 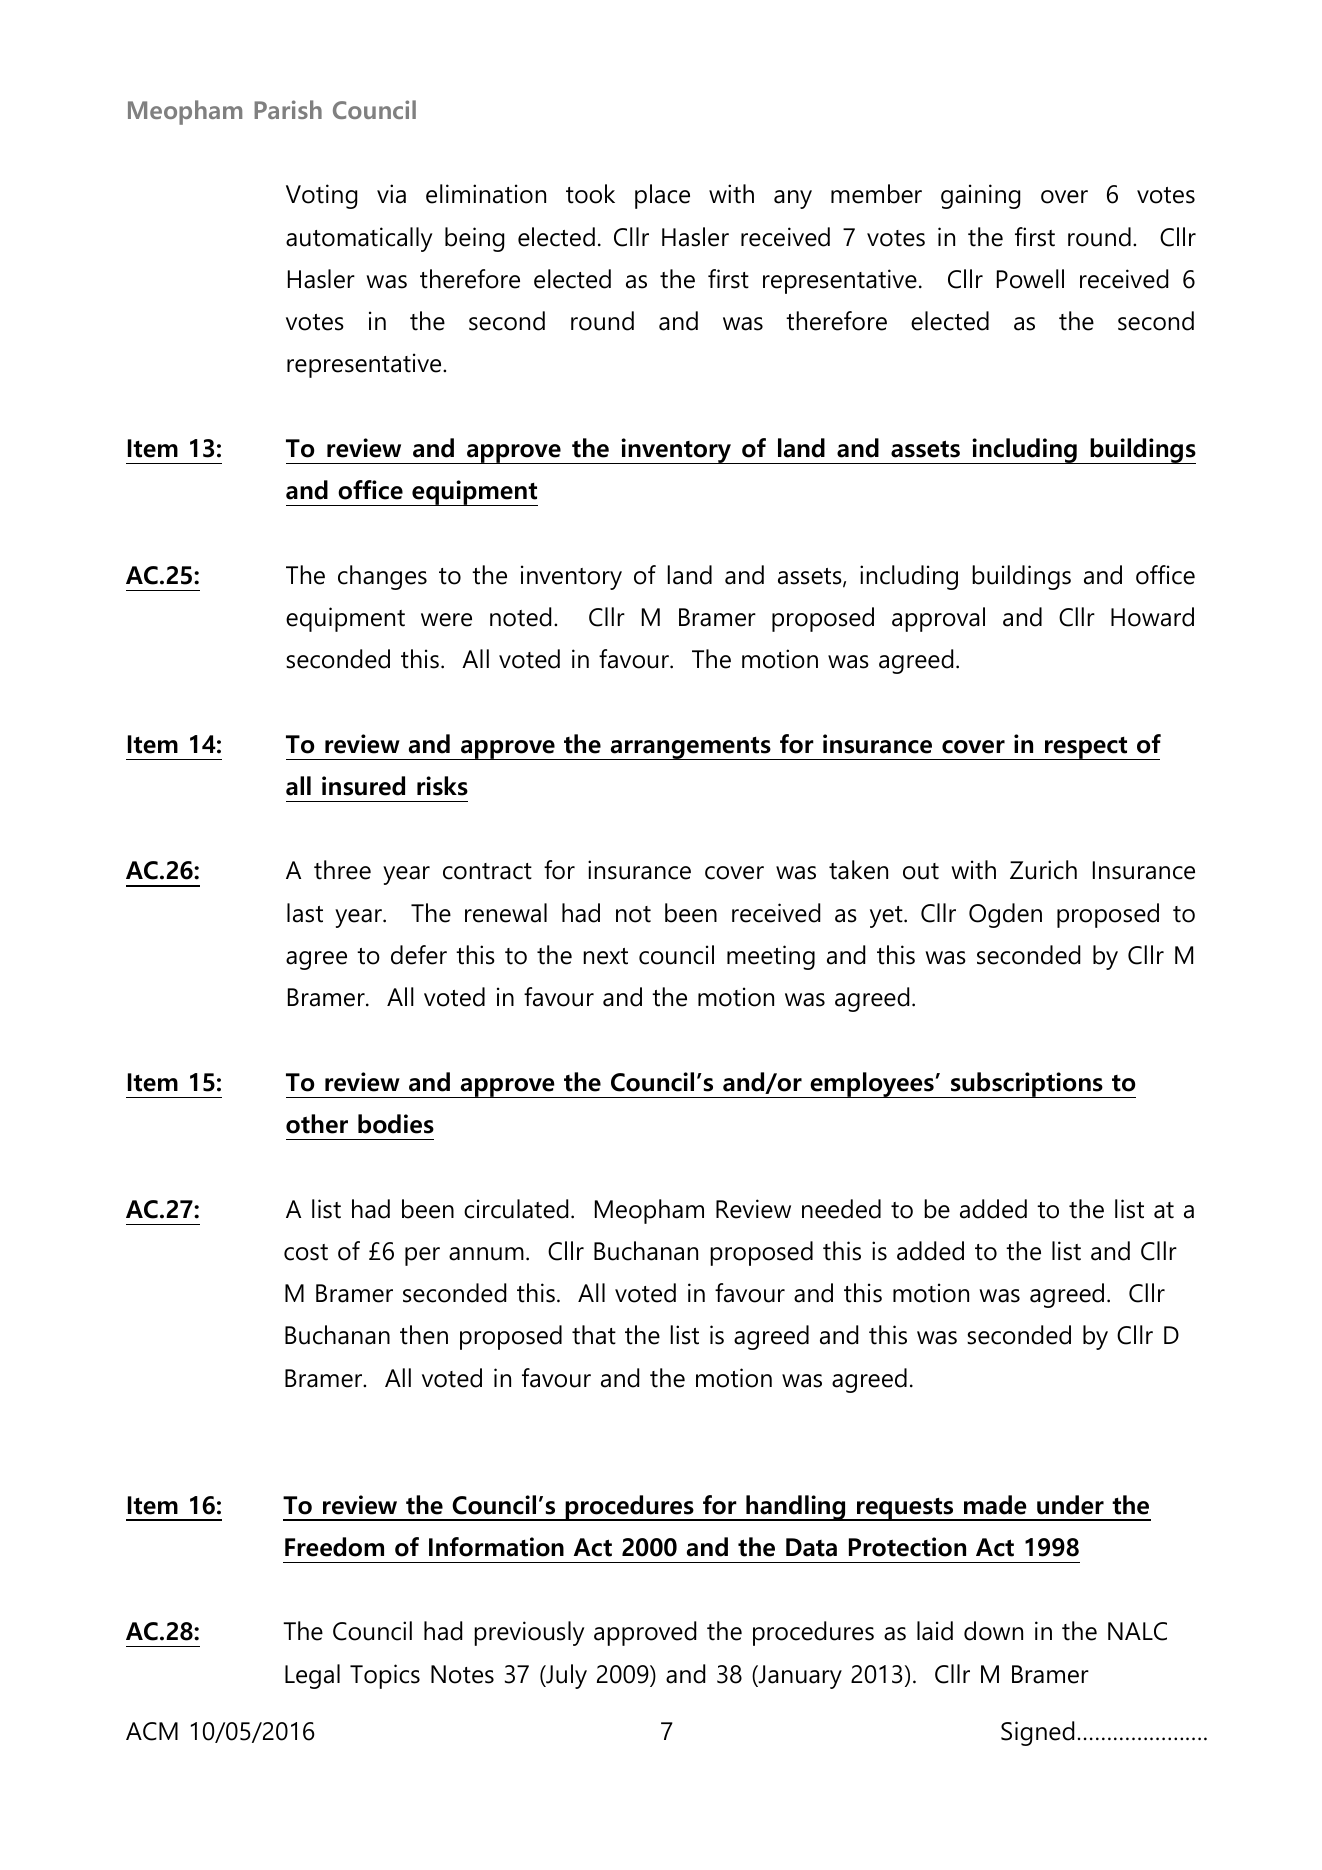 What do you see at coordinates (382, 577) in the screenshot?
I see `changes` at bounding box center [382, 577].
